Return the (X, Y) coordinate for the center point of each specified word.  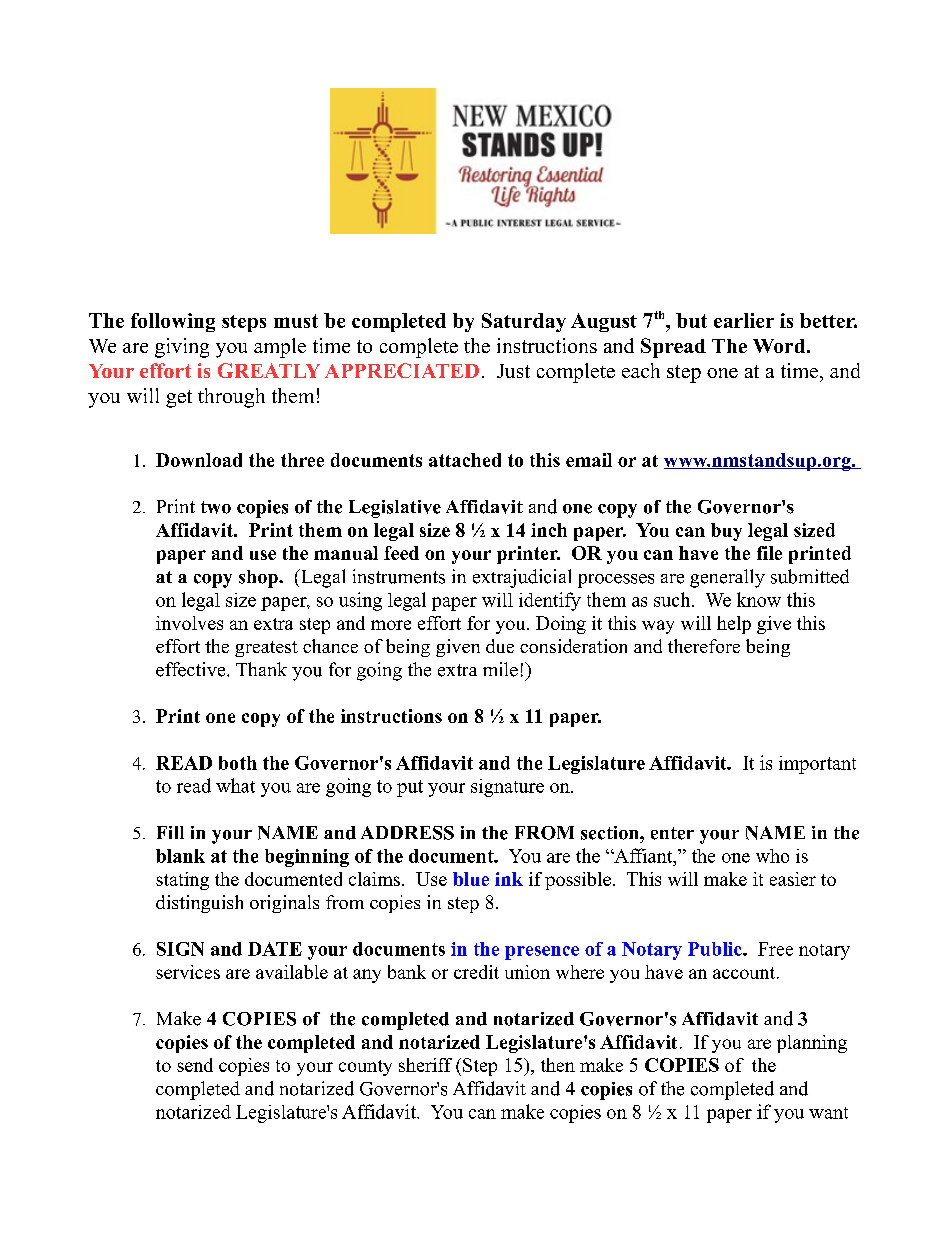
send (195, 1065)
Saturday (524, 322)
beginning (307, 858)
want (828, 1113)
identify (550, 601)
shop (259, 579)
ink (509, 879)
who (772, 856)
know (759, 599)
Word (780, 346)
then (558, 1065)
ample (280, 348)
